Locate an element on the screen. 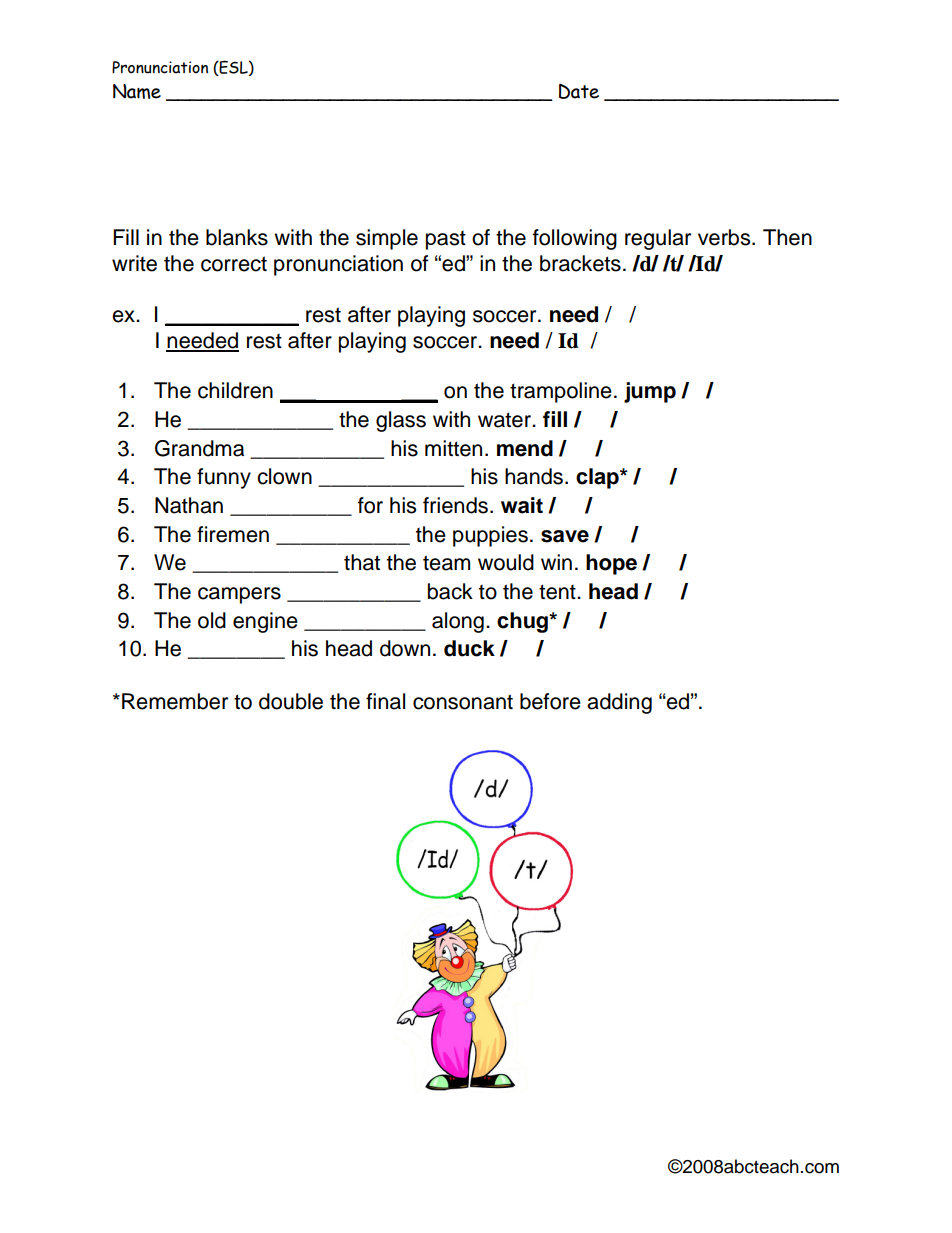  Name is located at coordinates (137, 91).
